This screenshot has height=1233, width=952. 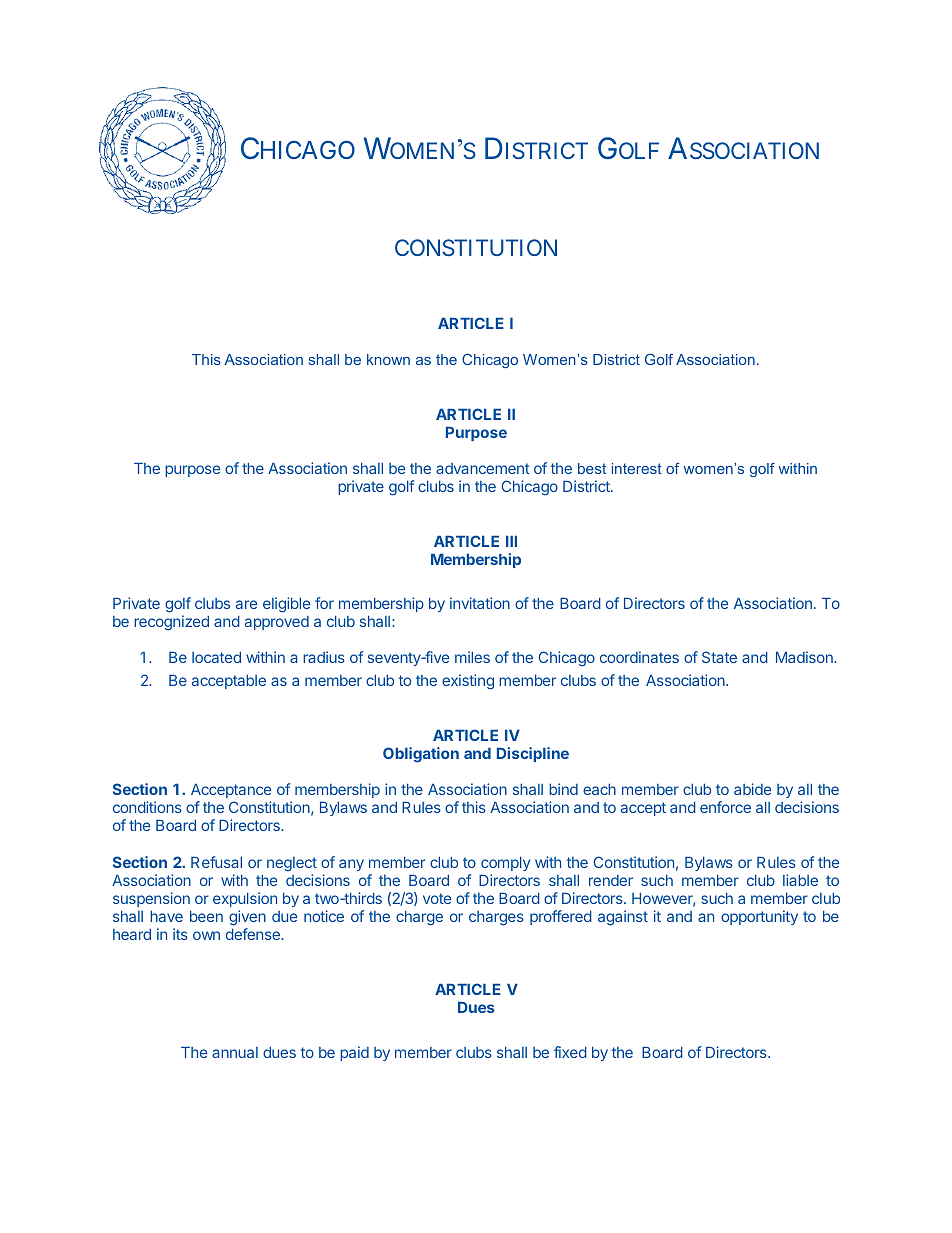 What do you see at coordinates (505, 863) in the screenshot?
I see `comply` at bounding box center [505, 863].
